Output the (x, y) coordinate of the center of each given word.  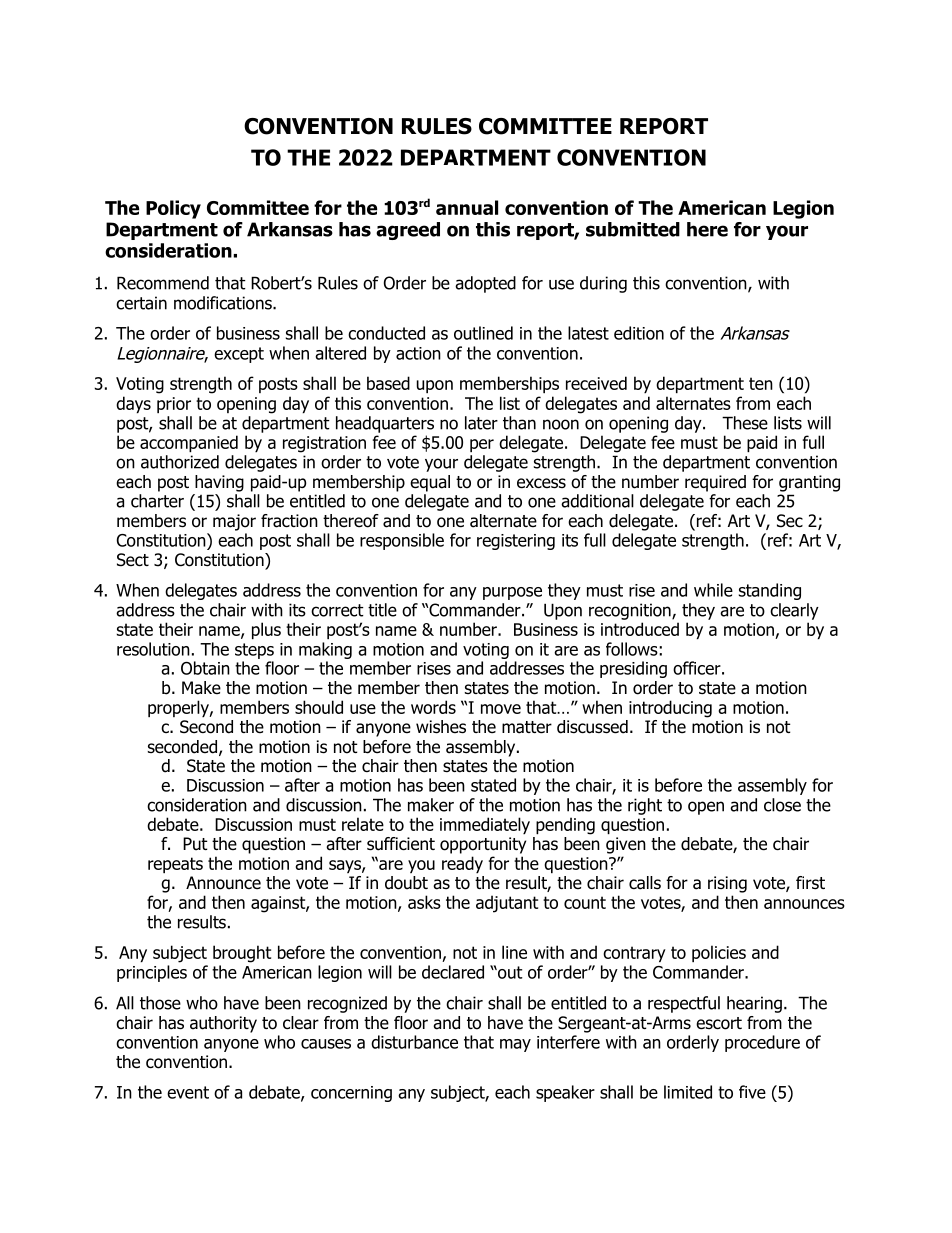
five (752, 1092)
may (515, 1045)
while (713, 590)
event (188, 1092)
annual (467, 207)
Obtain (205, 668)
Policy (173, 209)
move (501, 709)
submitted (633, 229)
